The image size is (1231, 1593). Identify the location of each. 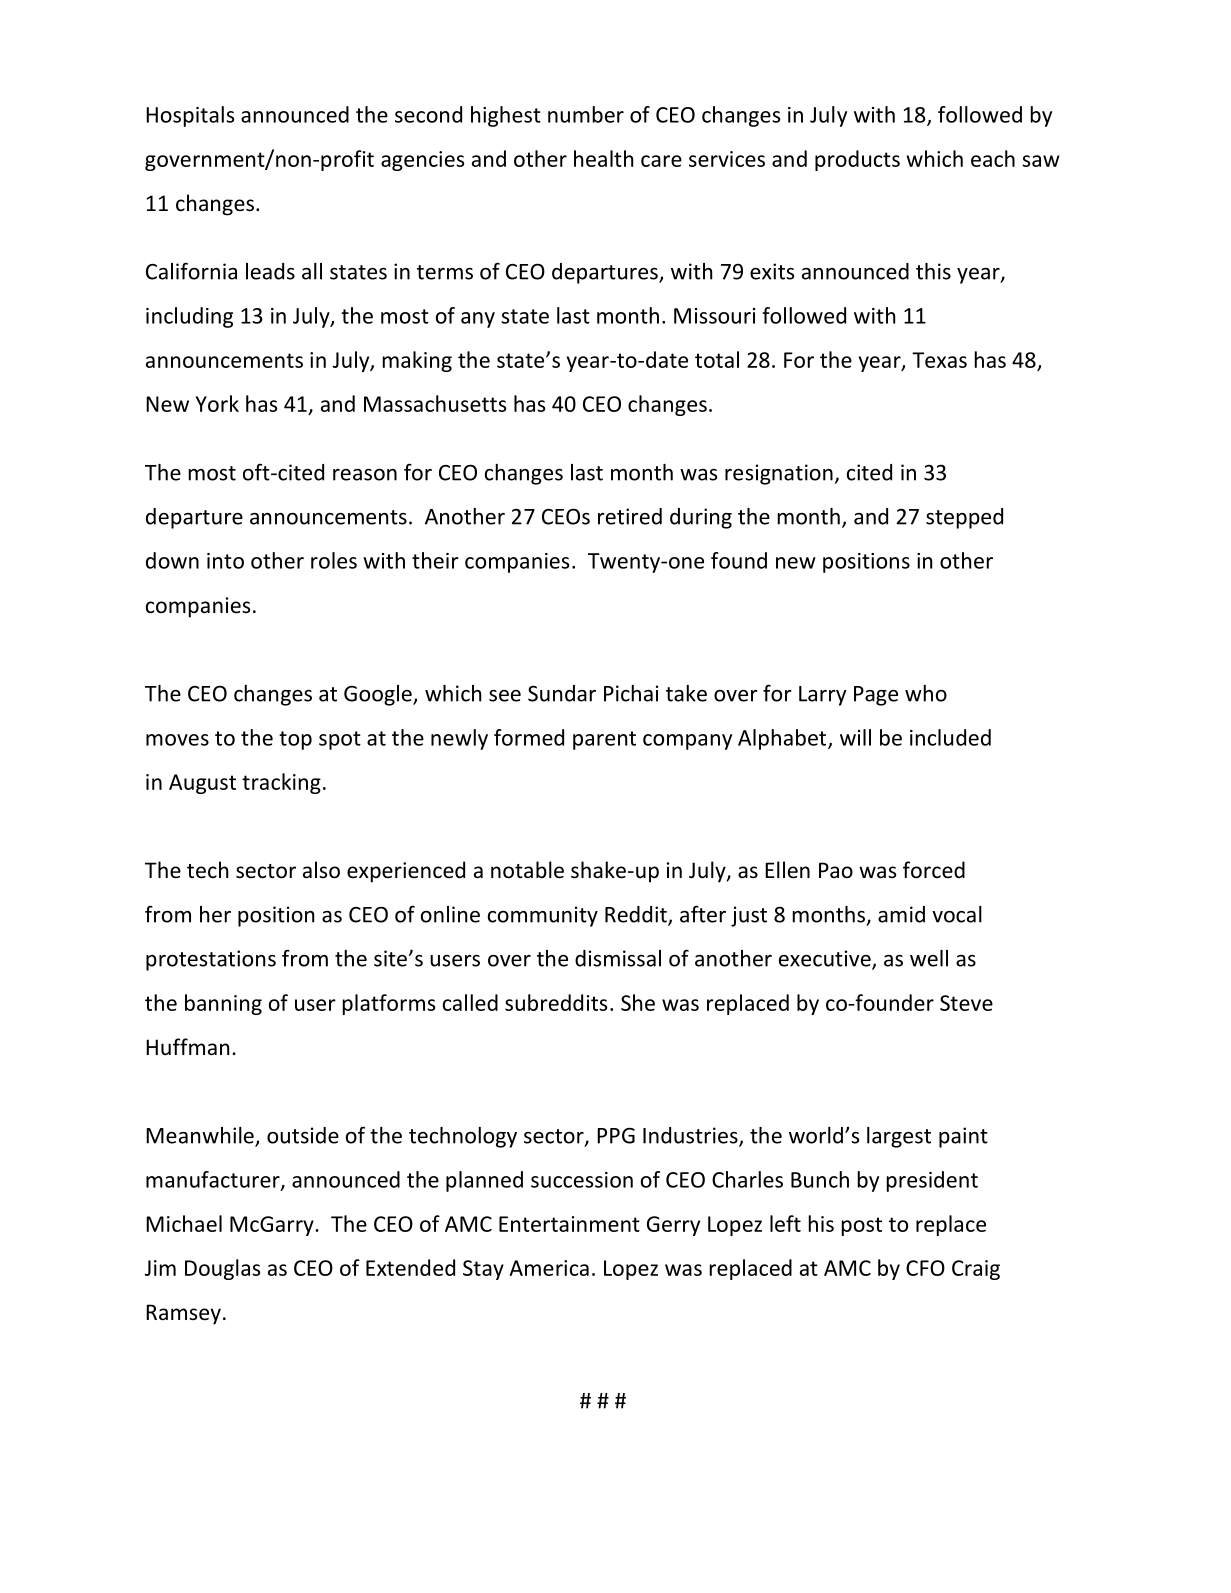
(993, 158).
